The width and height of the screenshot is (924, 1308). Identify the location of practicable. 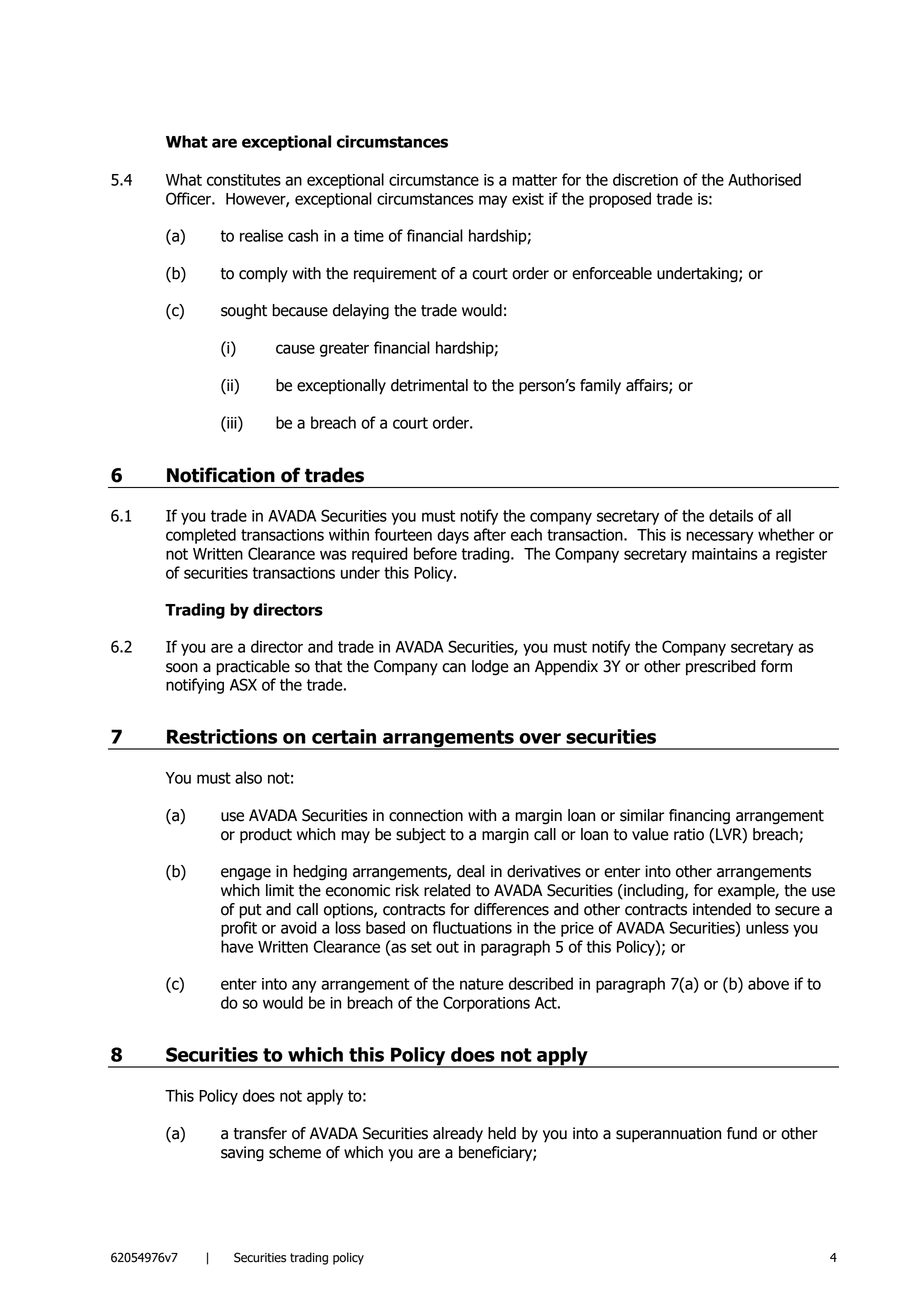
(253, 668).
